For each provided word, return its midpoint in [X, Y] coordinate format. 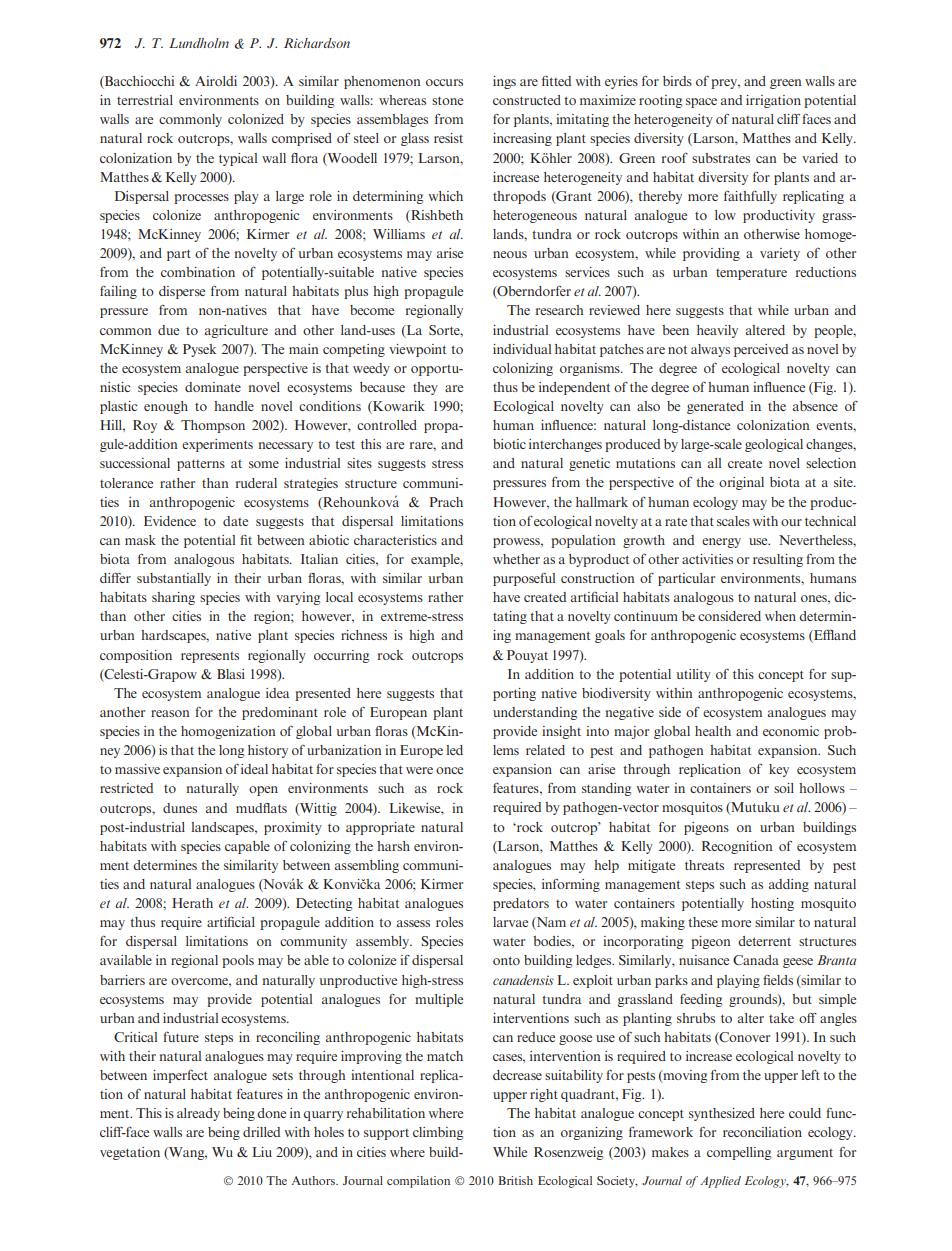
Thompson [213, 426]
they [425, 388]
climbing [438, 1133]
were [419, 770]
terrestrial [145, 100]
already [198, 1114]
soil [784, 788]
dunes [180, 808]
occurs [444, 82]
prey [725, 84]
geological [774, 445]
